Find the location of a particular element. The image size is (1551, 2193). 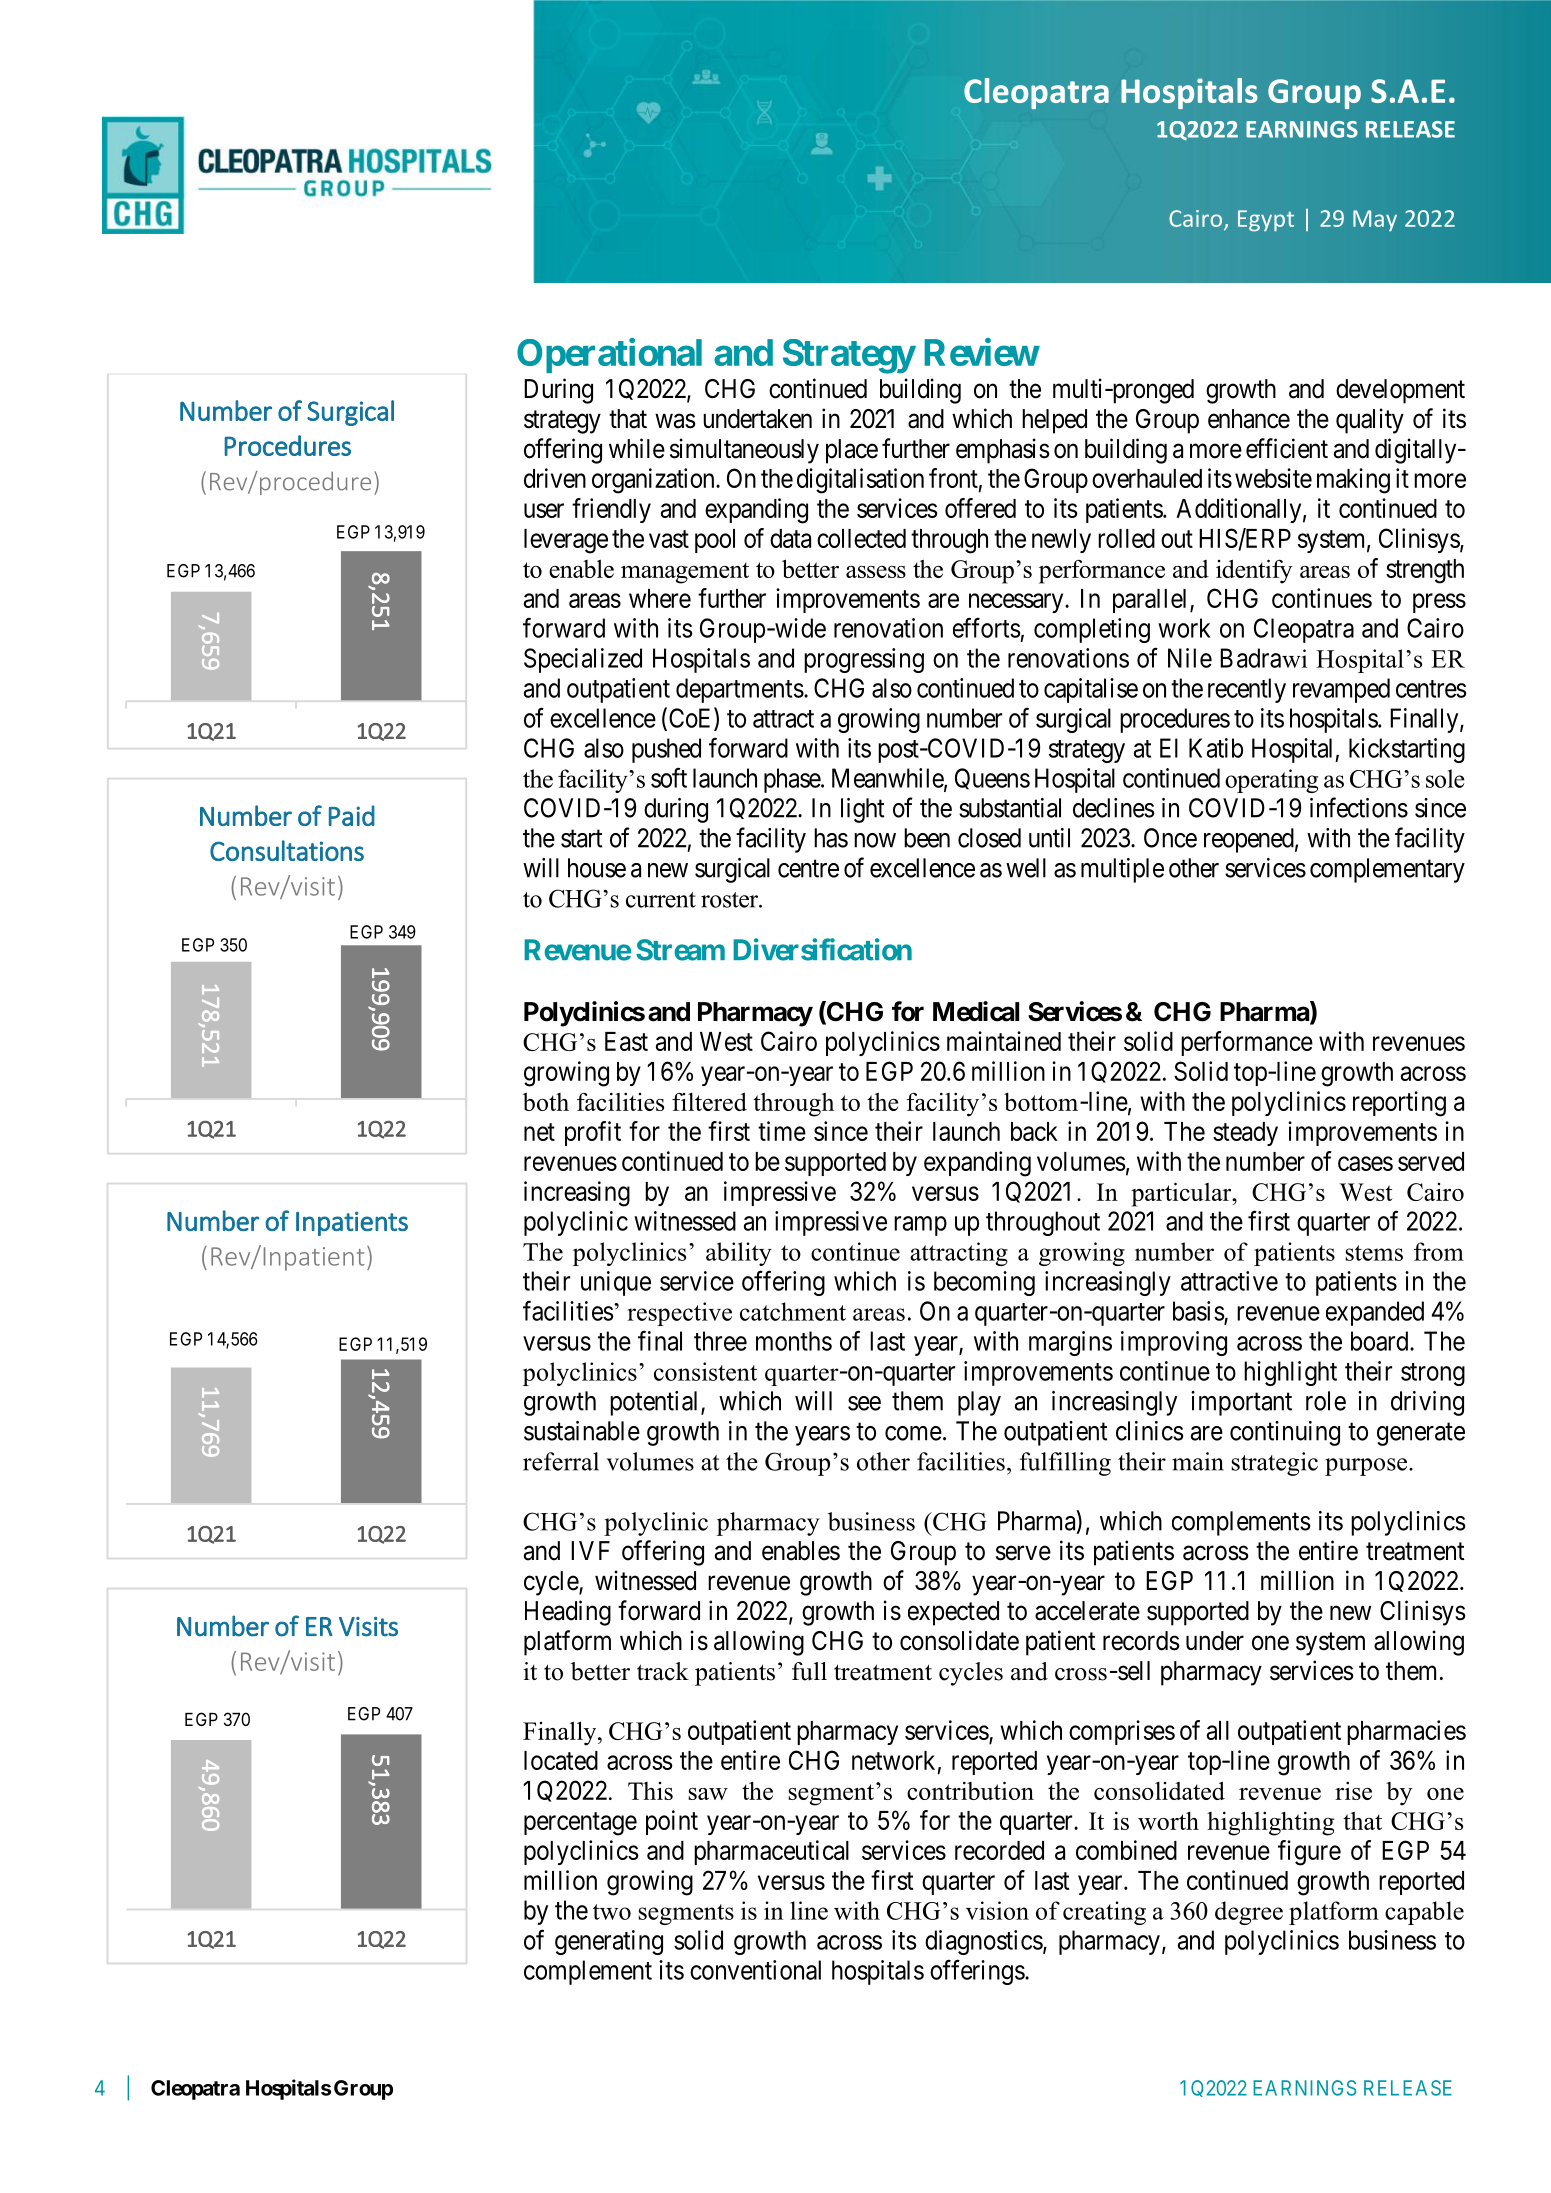

sustainable is located at coordinates (582, 1431).
